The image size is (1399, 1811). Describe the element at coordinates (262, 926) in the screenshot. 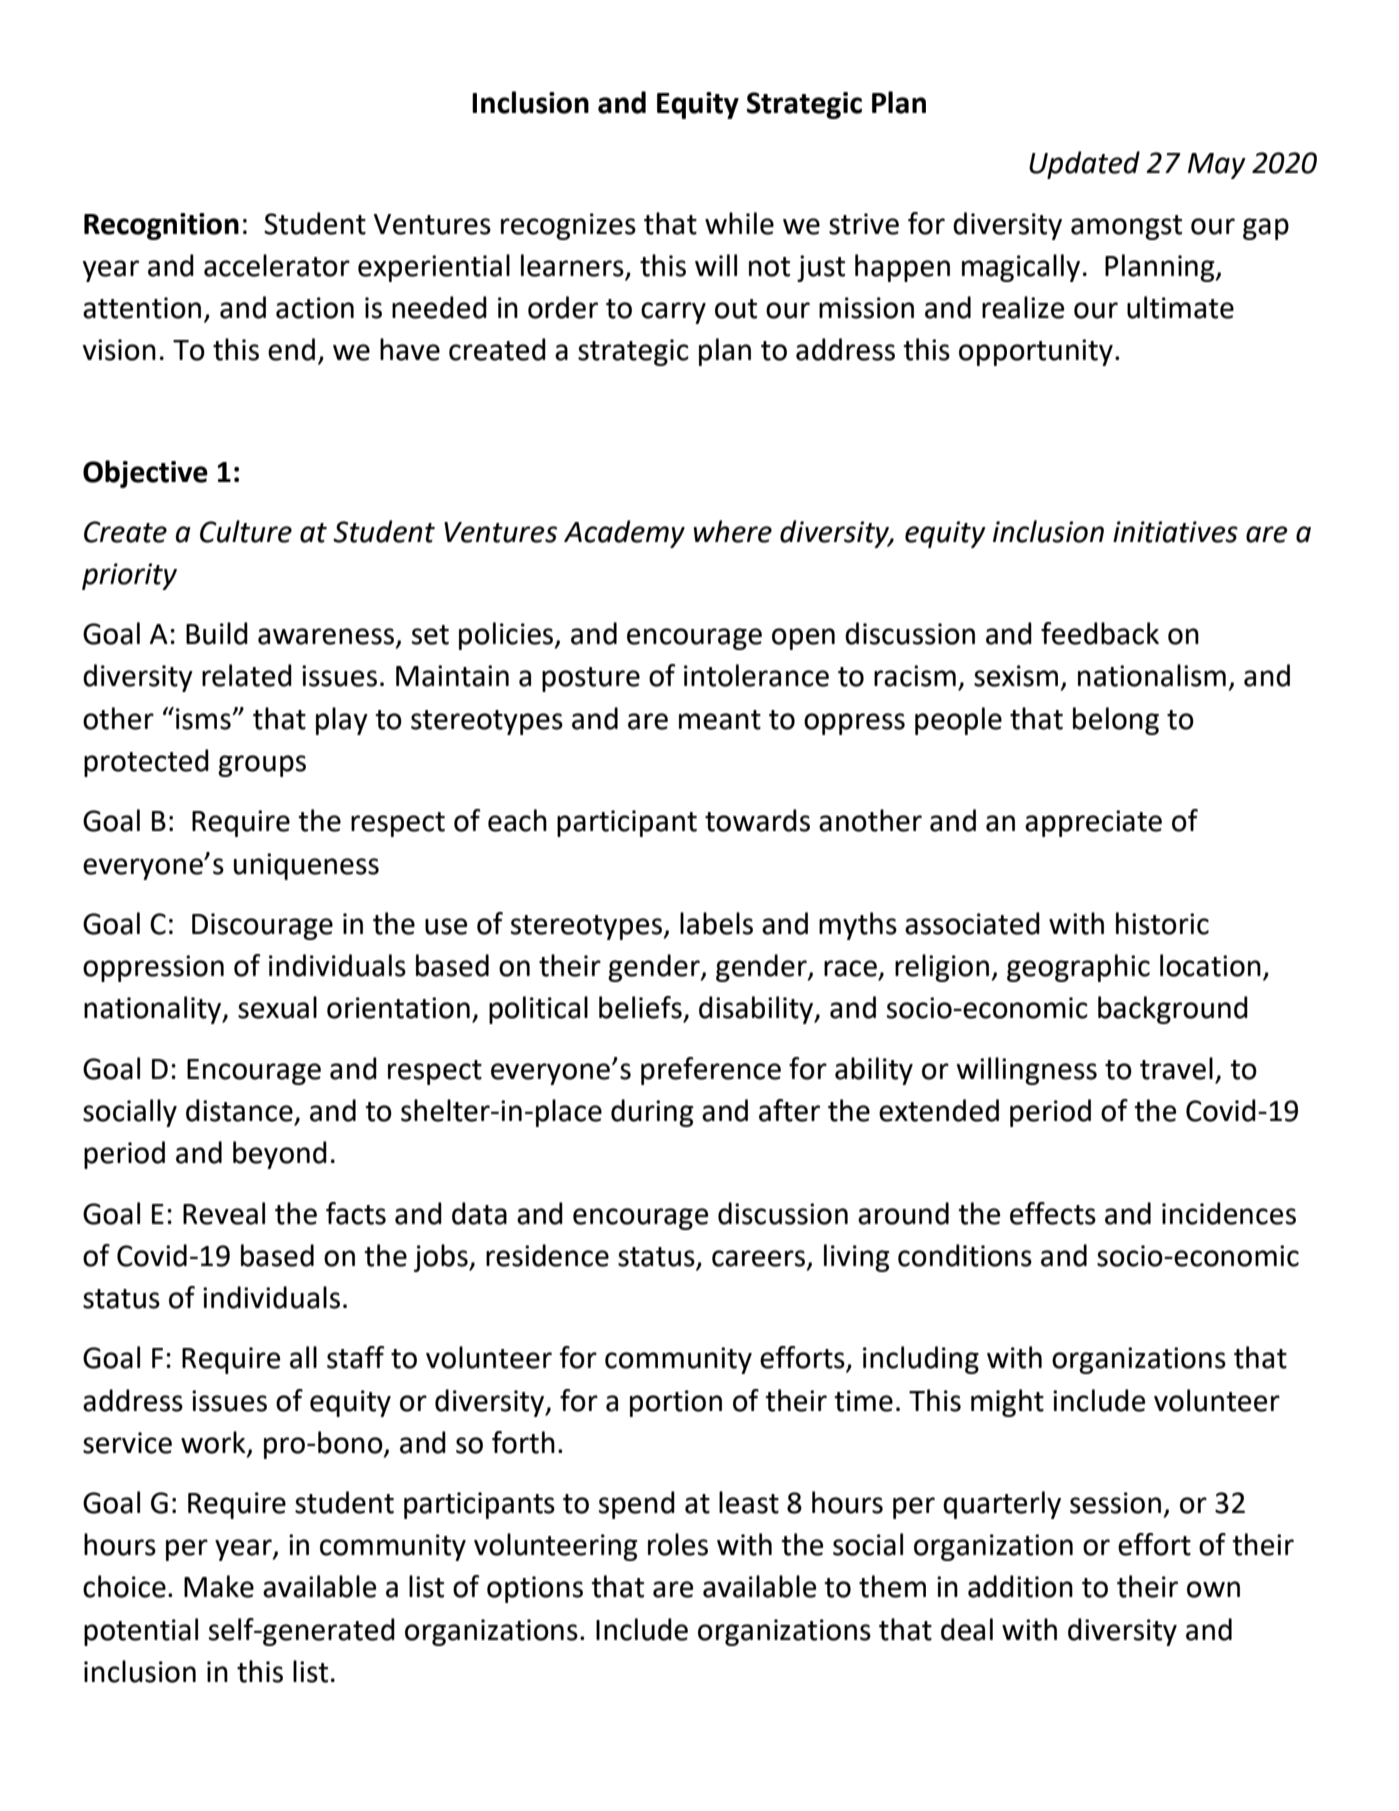

I see `Discourage` at that location.
